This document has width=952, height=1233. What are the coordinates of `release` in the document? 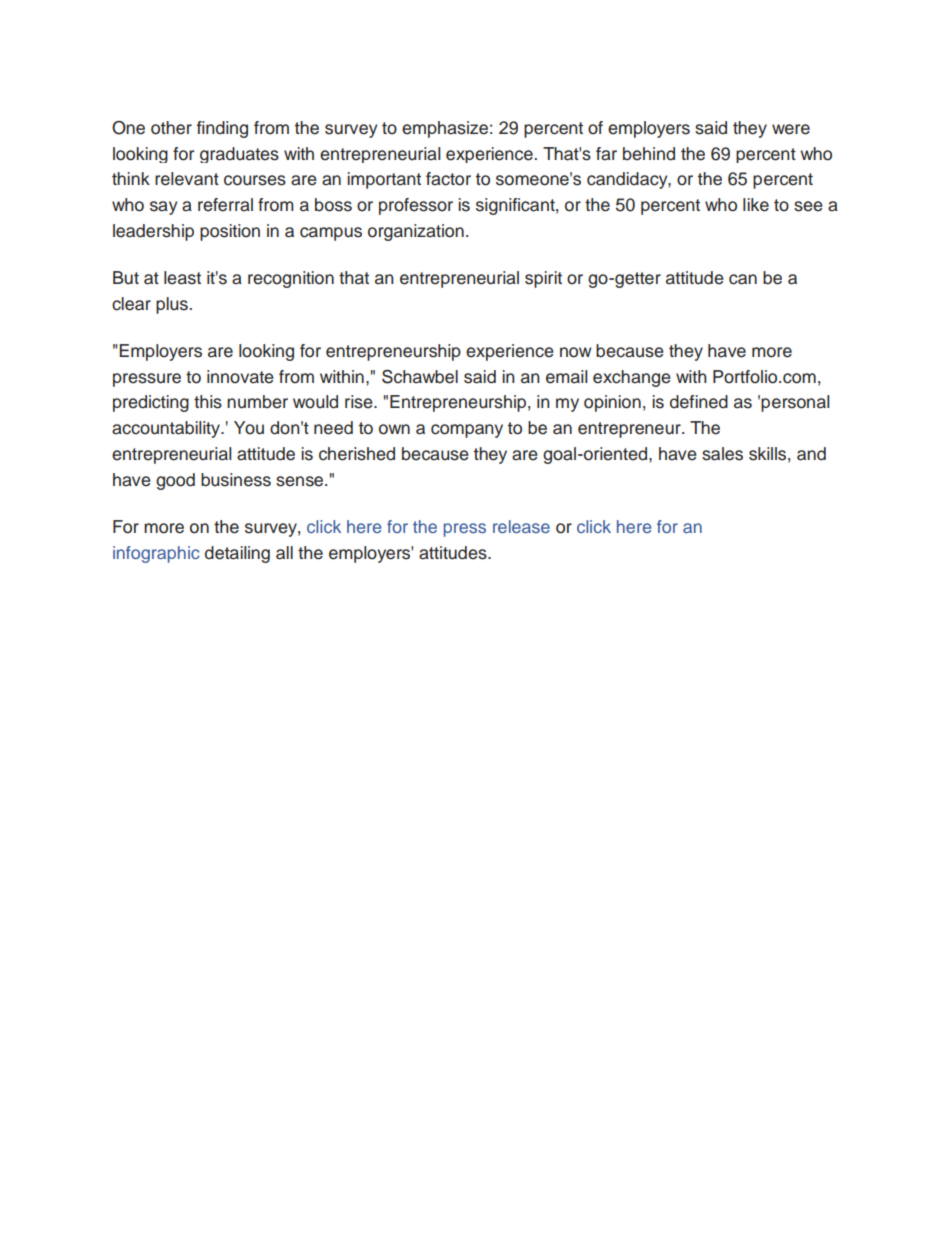 It's located at (521, 526).
